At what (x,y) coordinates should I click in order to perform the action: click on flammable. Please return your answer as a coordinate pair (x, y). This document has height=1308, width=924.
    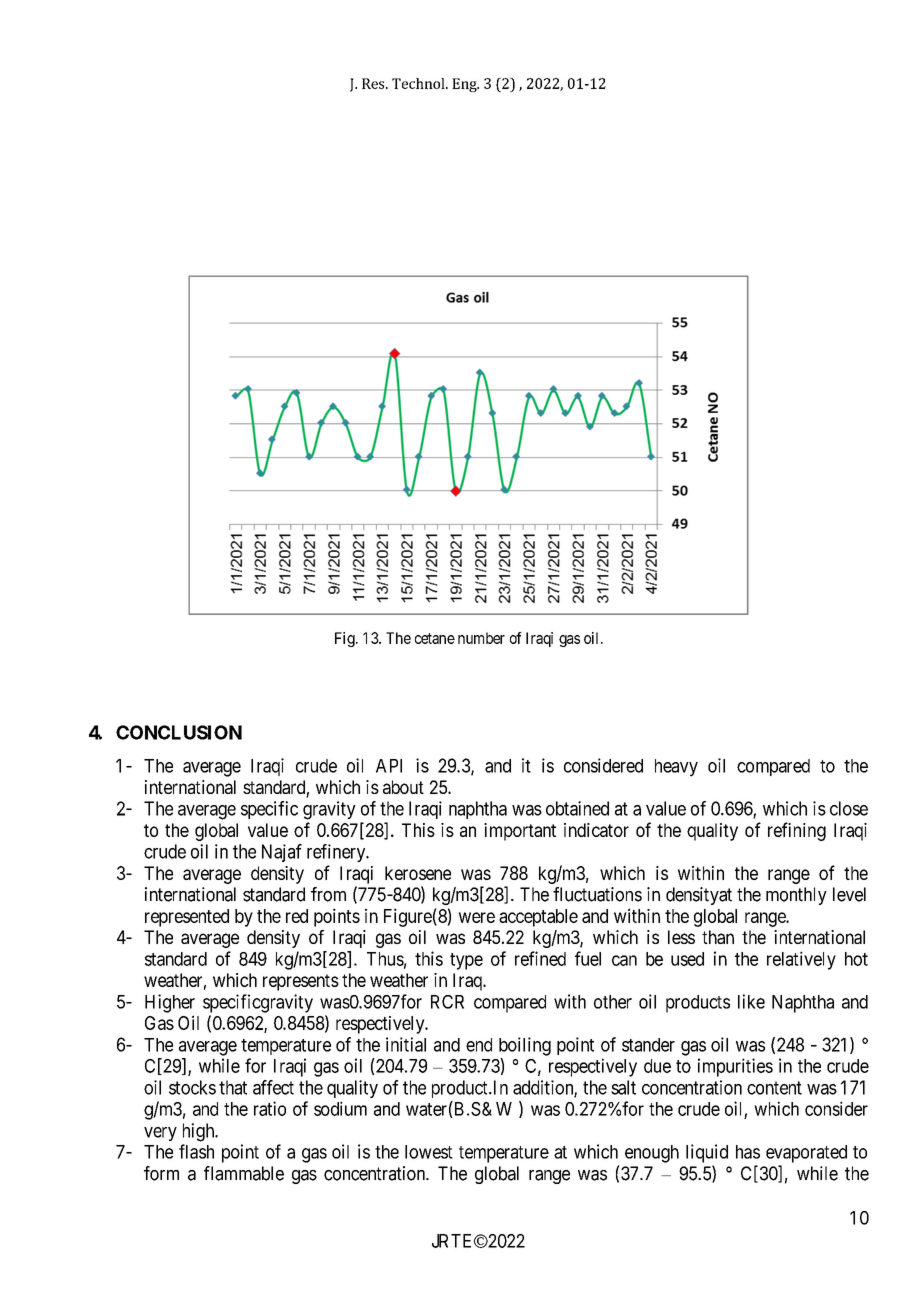
    Looking at the image, I should click on (244, 1173).
